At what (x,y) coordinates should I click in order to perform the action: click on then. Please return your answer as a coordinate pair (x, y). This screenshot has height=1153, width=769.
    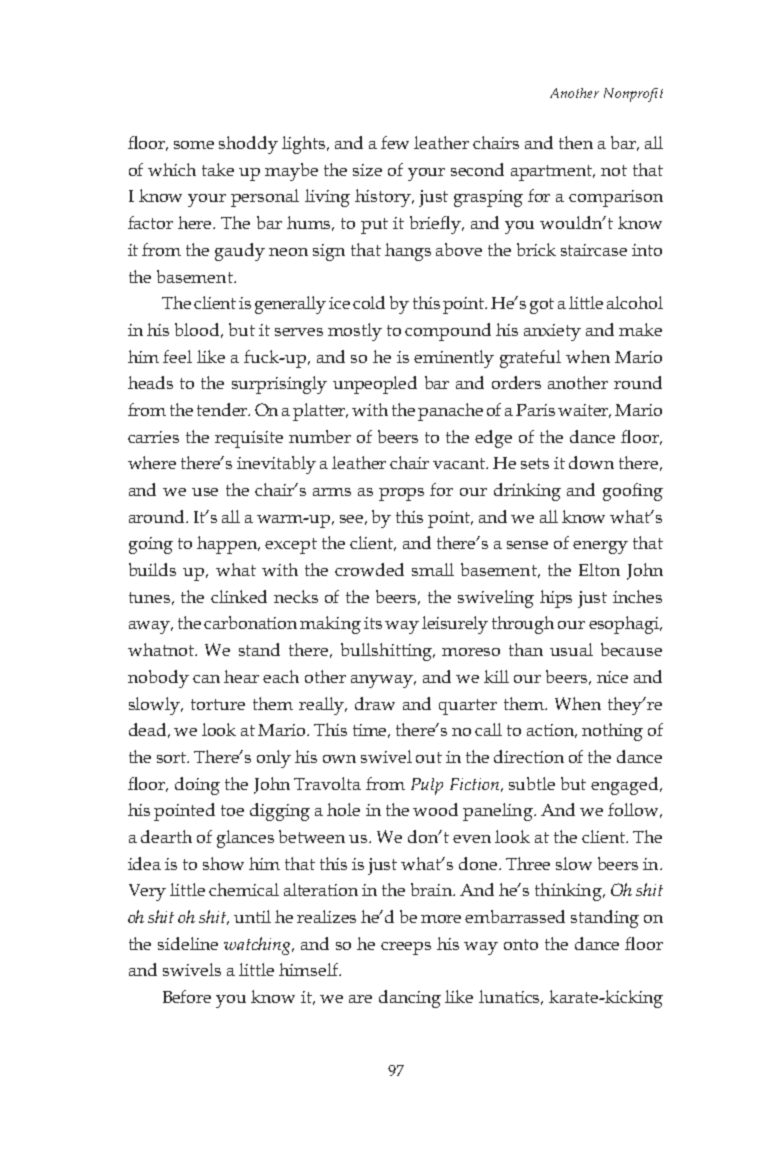
    Looking at the image, I should click on (576, 142).
